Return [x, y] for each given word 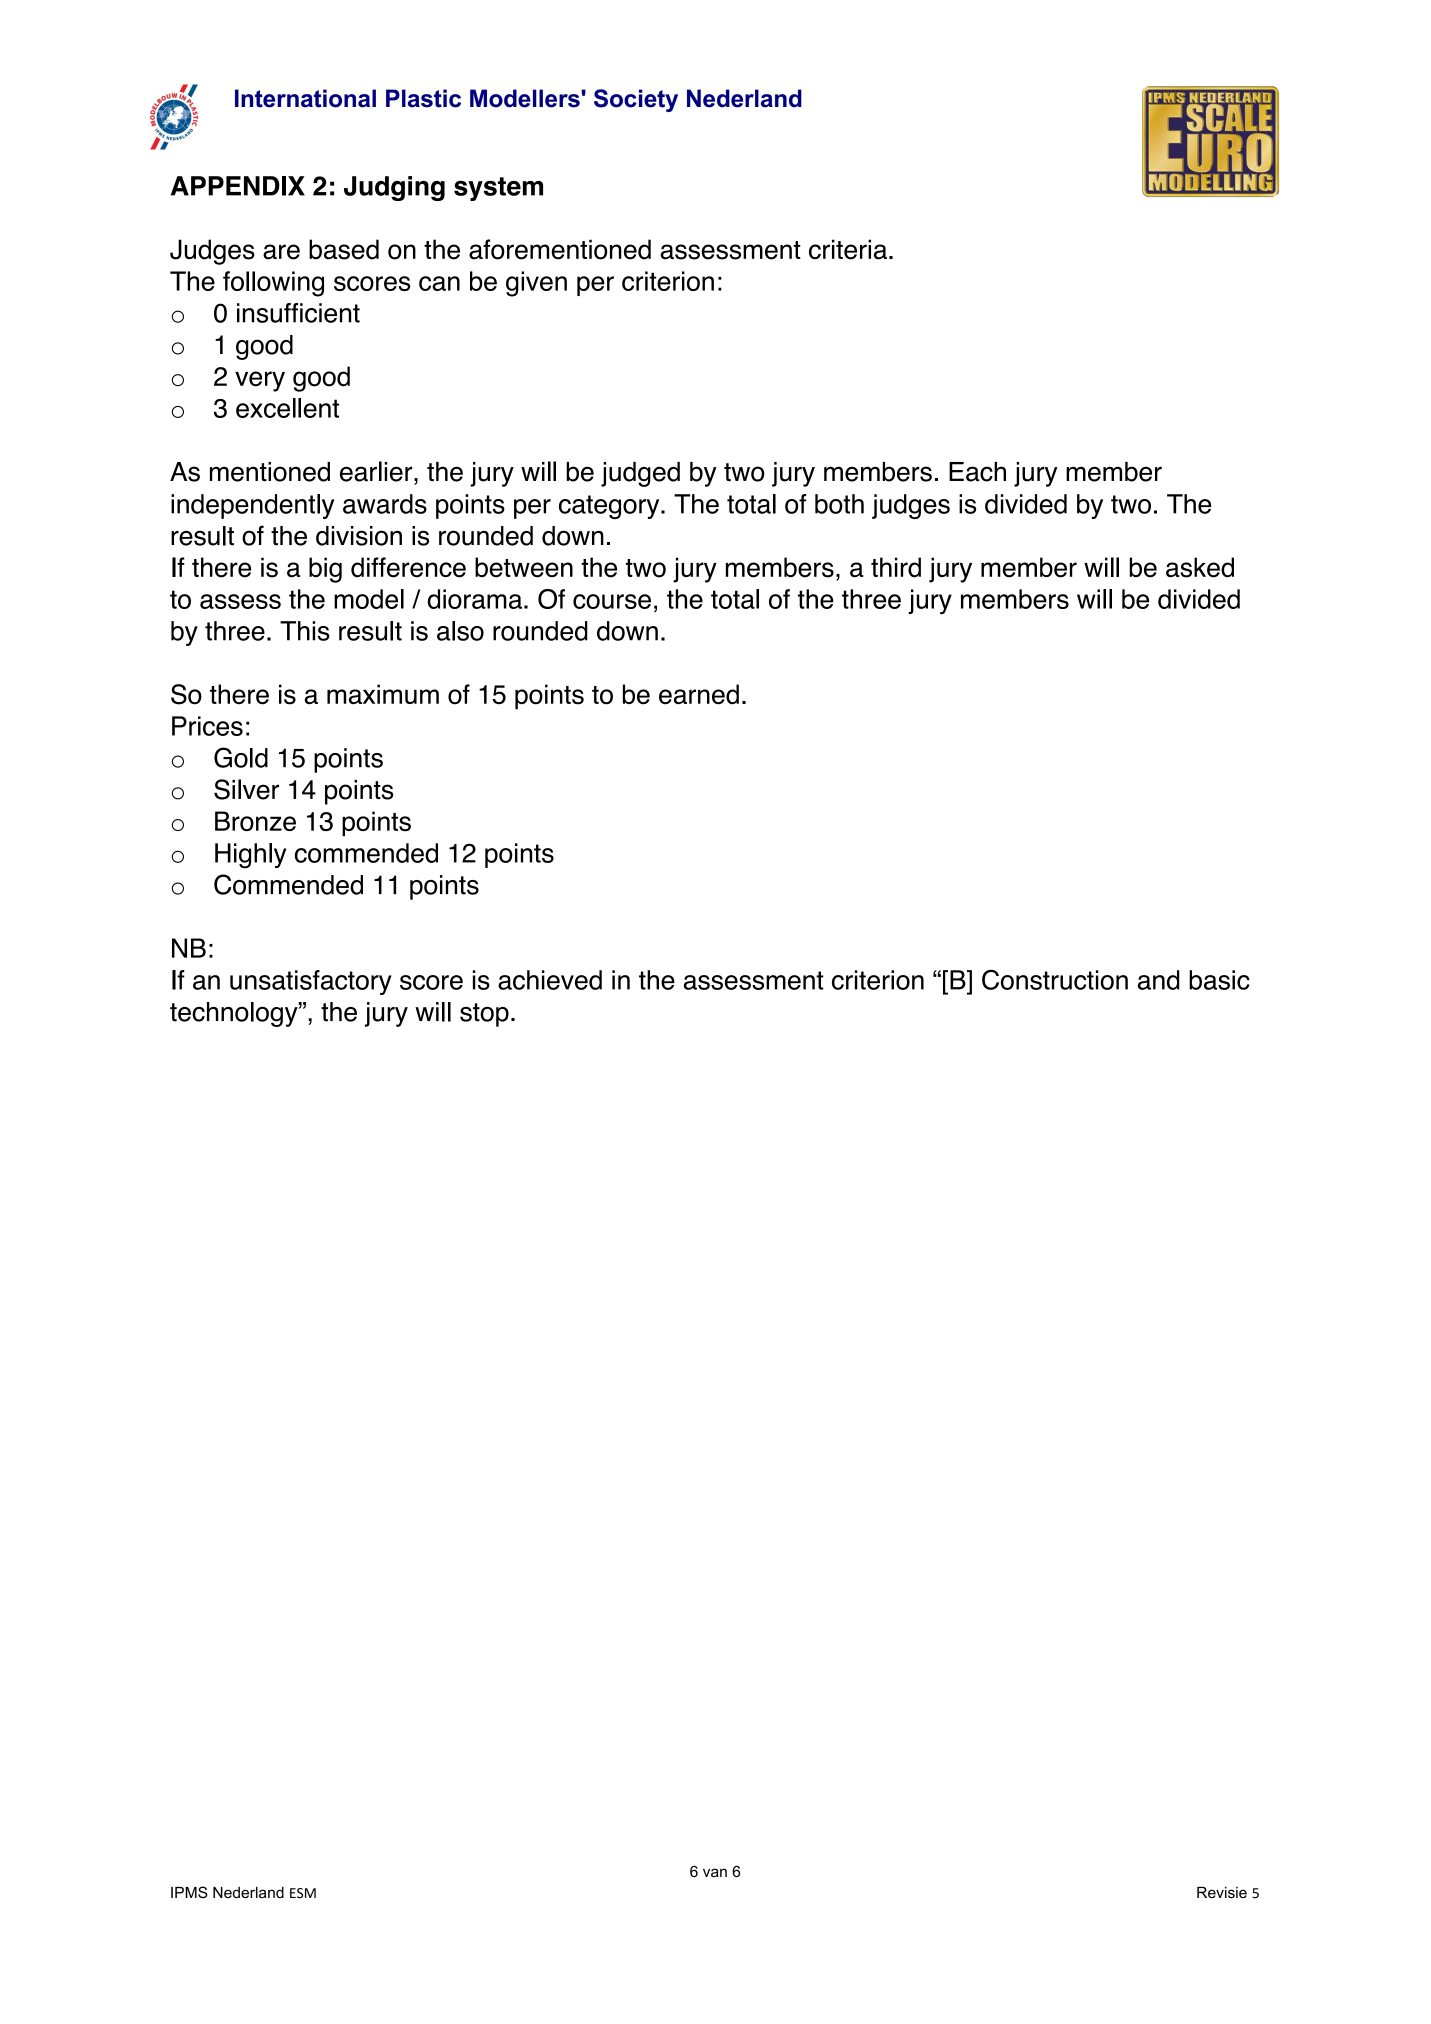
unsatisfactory [311, 982]
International [305, 98]
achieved [550, 980]
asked [1200, 567]
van [715, 1872]
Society [636, 100]
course [612, 601]
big [325, 570]
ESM [303, 1893]
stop [484, 1015]
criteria [849, 249]
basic [1219, 980]
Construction [1055, 979]
